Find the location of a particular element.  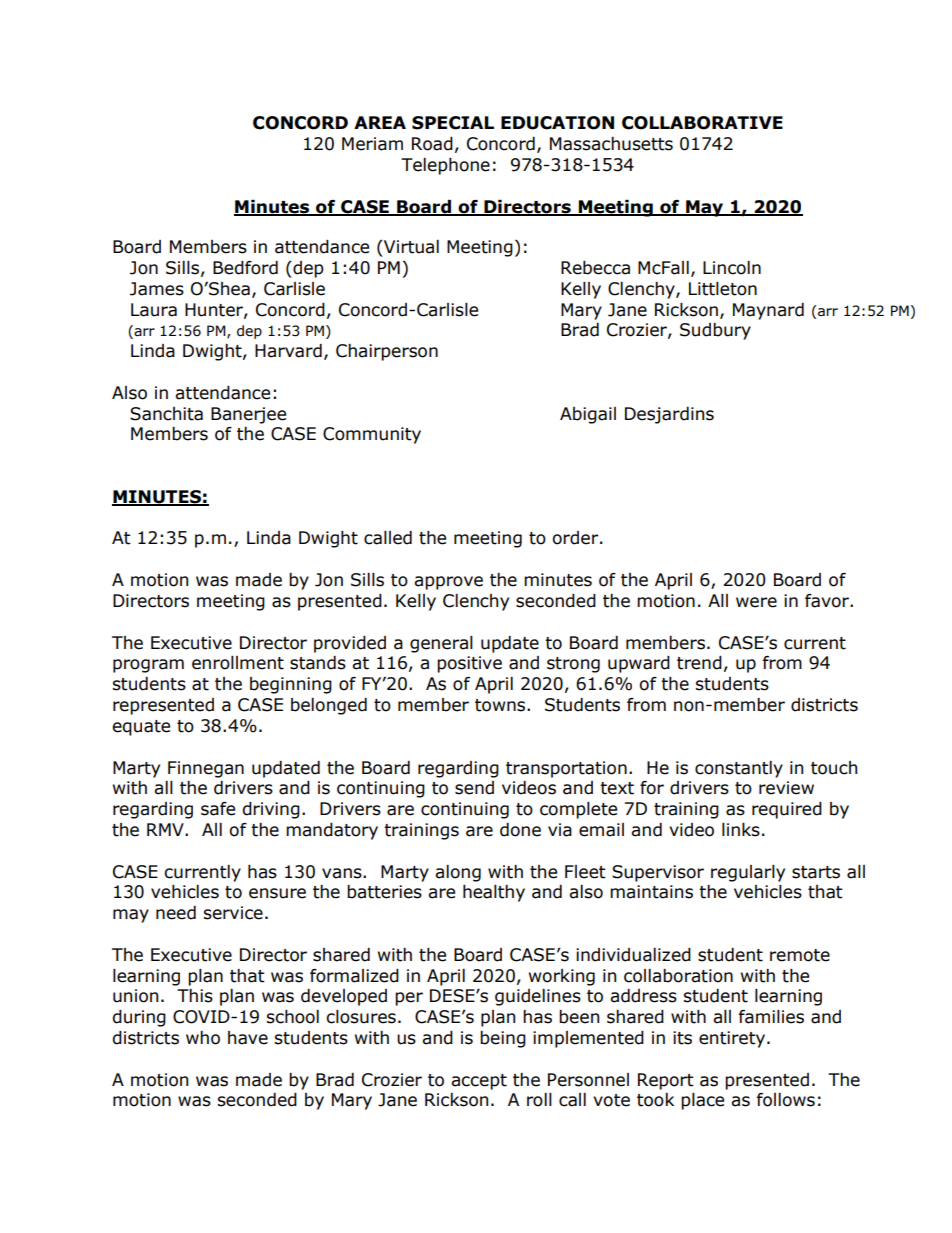

Banerjee is located at coordinates (248, 415).
